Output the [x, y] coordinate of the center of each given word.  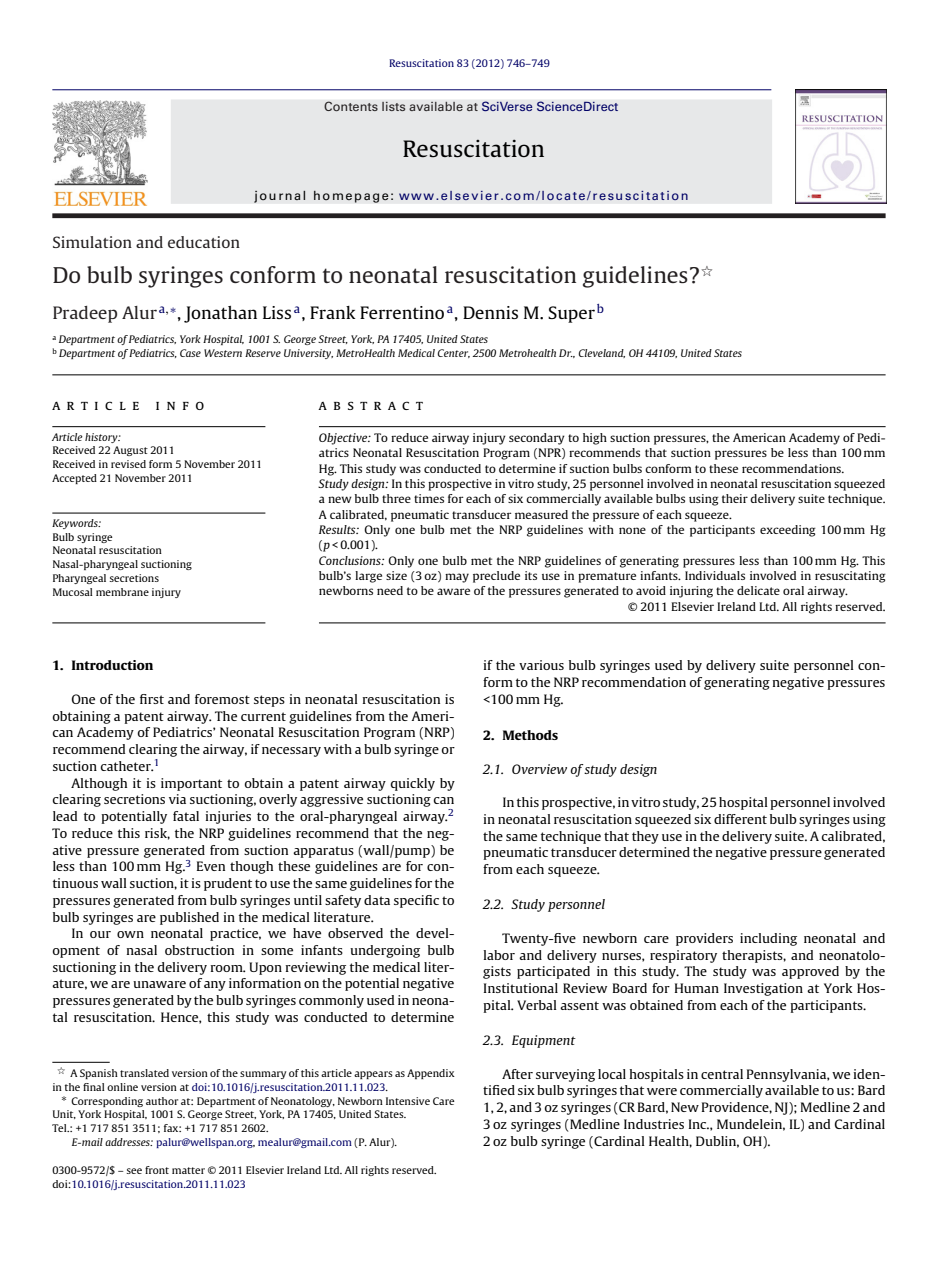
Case [190, 353]
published [189, 918]
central [722, 1074]
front [157, 1170]
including [768, 939]
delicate [758, 590]
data [377, 900]
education [204, 242]
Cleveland [601, 353]
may [457, 578]
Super [571, 314]
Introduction [112, 665]
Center [453, 353]
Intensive [408, 1101]
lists [394, 106]
